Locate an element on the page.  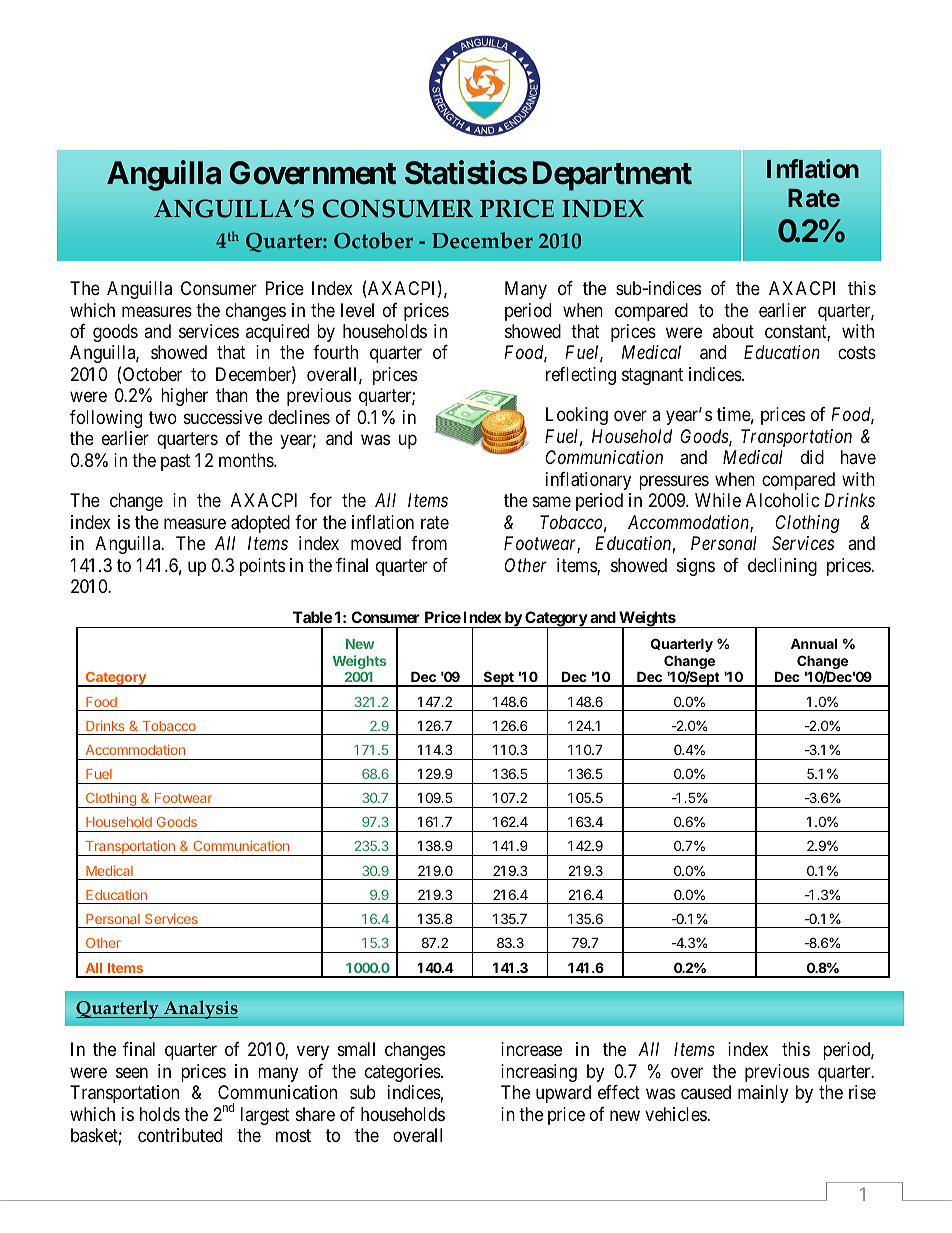
Looking is located at coordinates (577, 416).
